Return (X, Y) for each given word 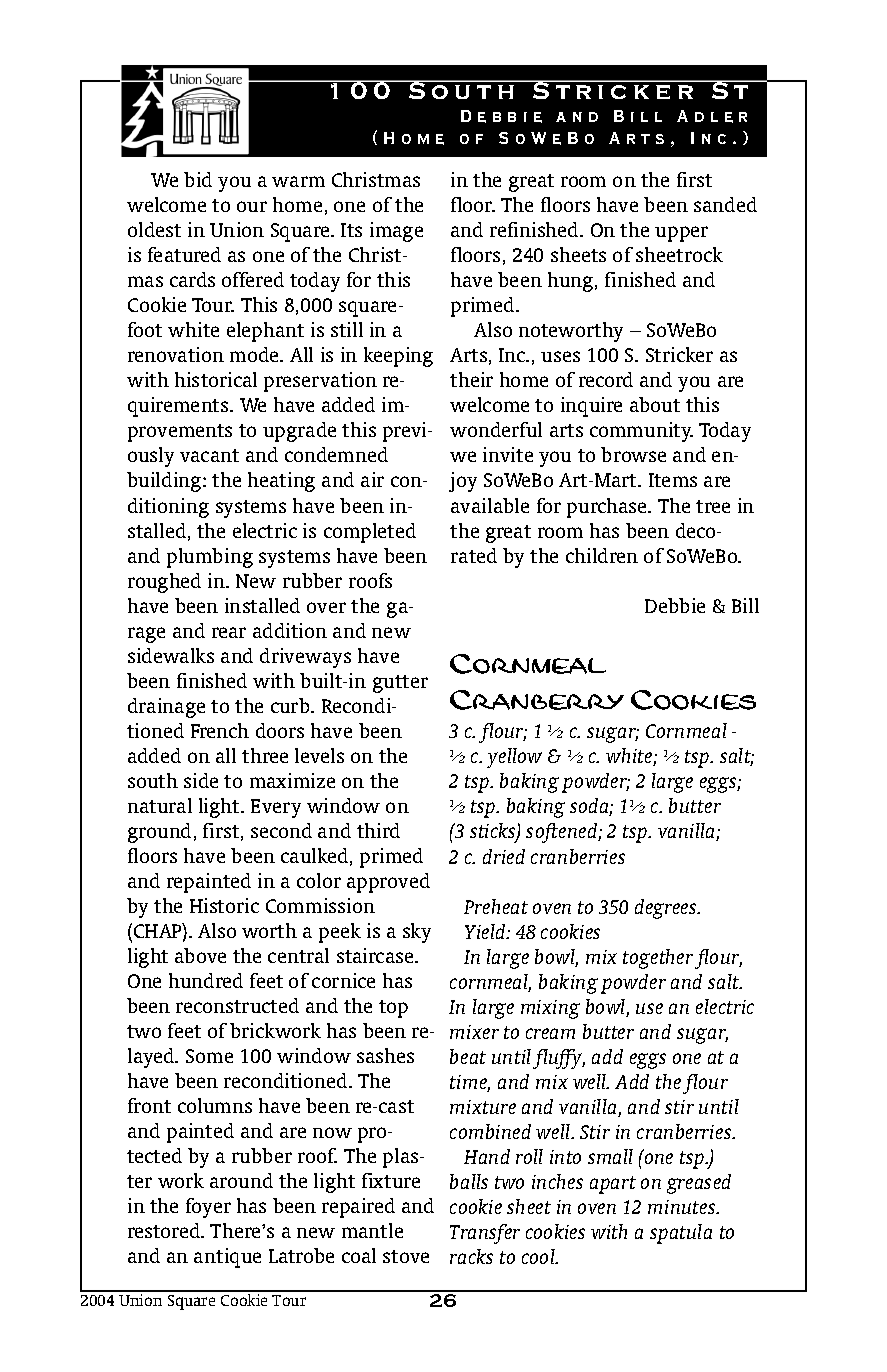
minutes (683, 1207)
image (396, 232)
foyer (208, 1208)
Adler (712, 116)
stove (406, 1256)
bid (198, 179)
